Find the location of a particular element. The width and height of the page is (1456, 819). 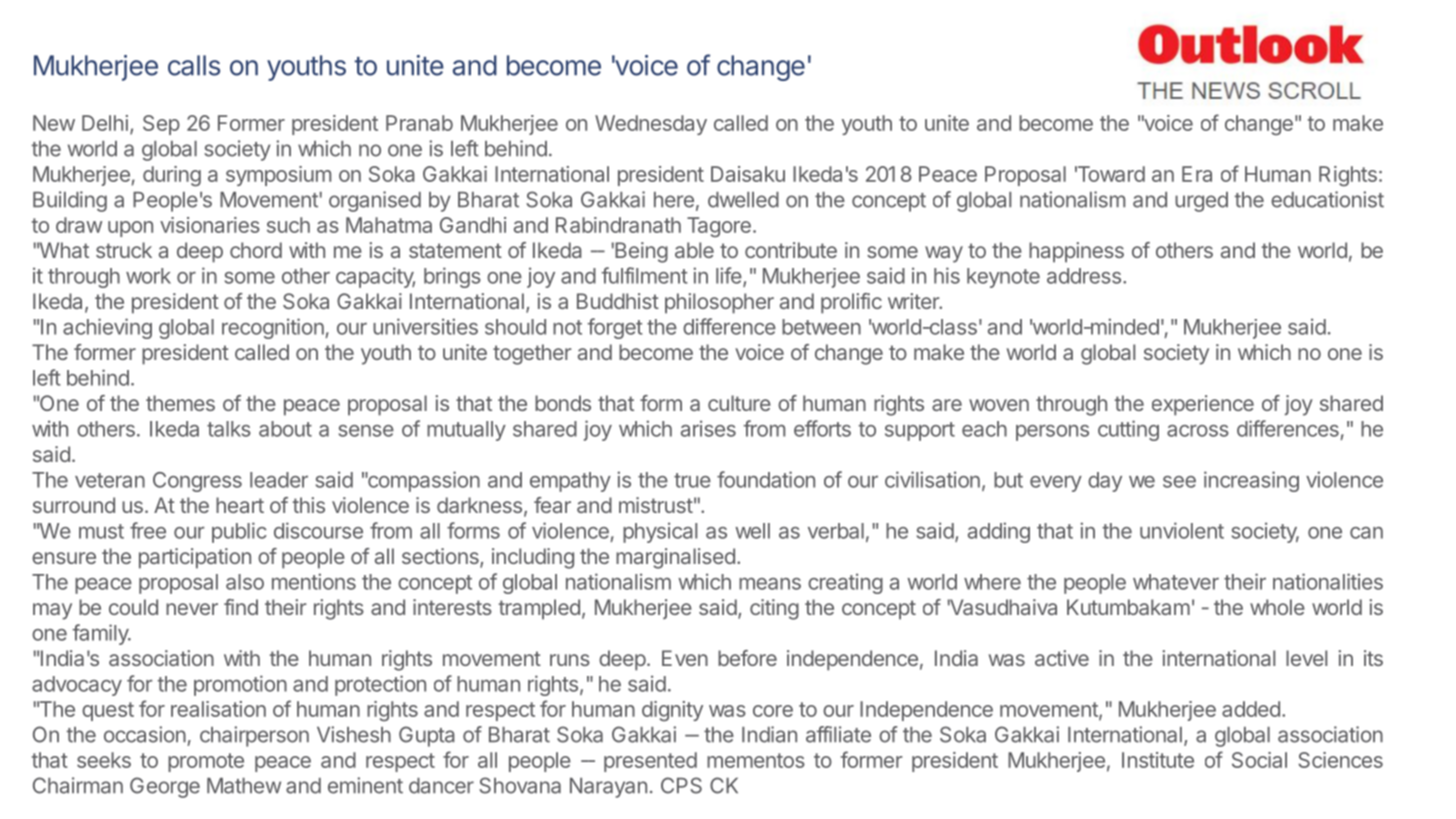

increasing is located at coordinates (1251, 481).
